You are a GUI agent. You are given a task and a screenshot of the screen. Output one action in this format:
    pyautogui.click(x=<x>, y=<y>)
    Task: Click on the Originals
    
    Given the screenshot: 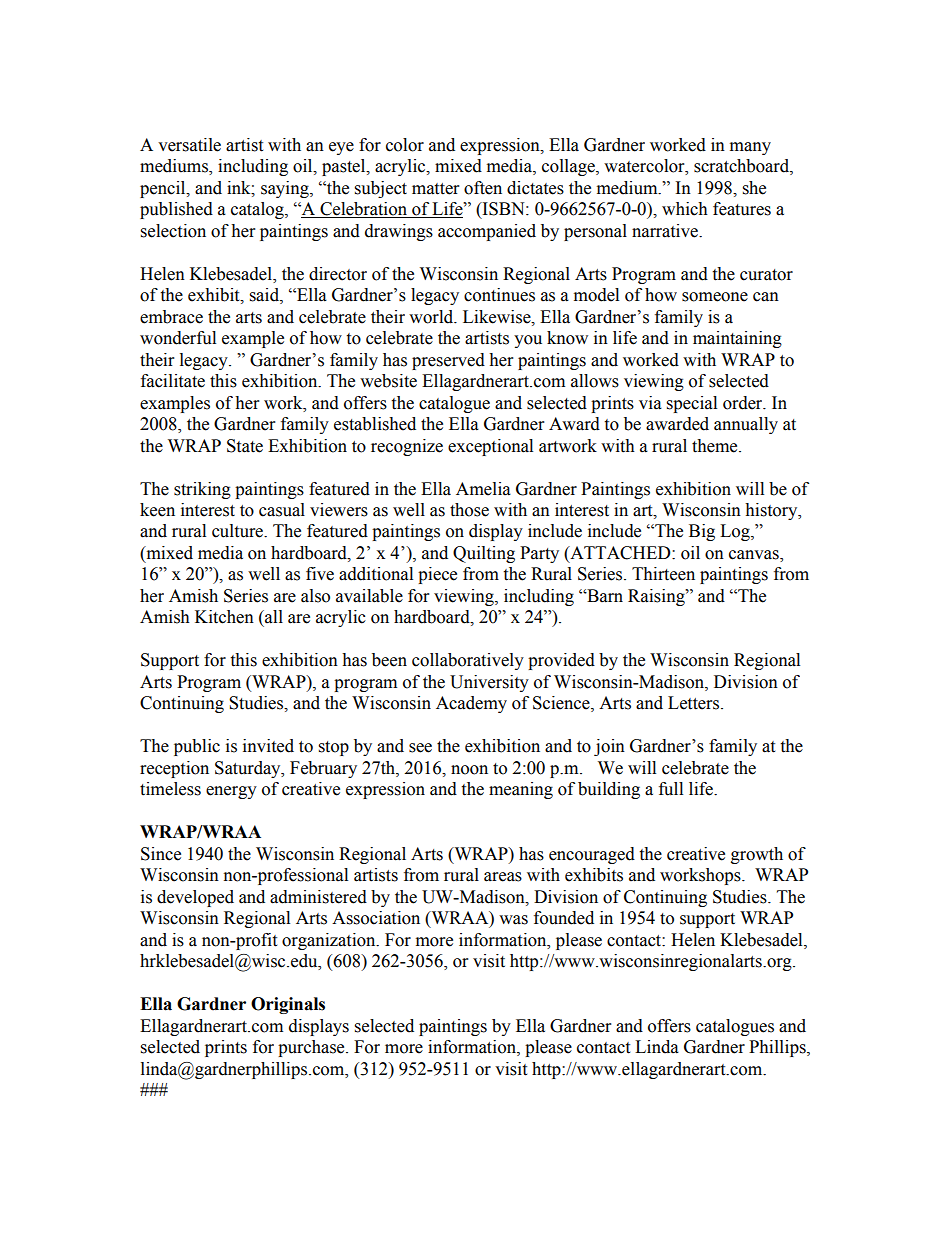 What is the action you would take?
    pyautogui.click(x=288, y=1005)
